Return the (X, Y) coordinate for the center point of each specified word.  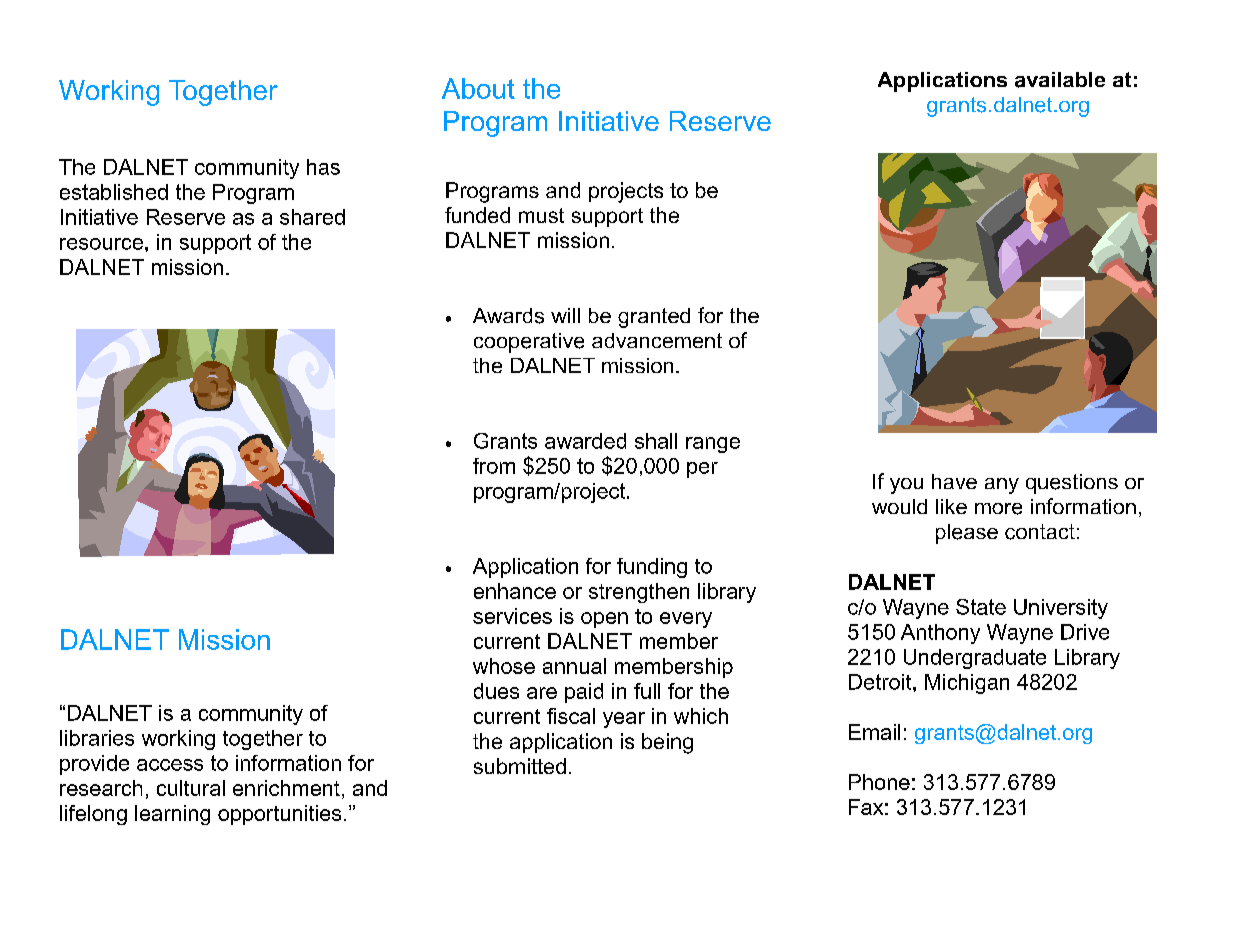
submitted (520, 766)
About (478, 88)
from (494, 466)
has (323, 167)
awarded (585, 441)
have (954, 481)
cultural (191, 788)
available (1060, 80)
